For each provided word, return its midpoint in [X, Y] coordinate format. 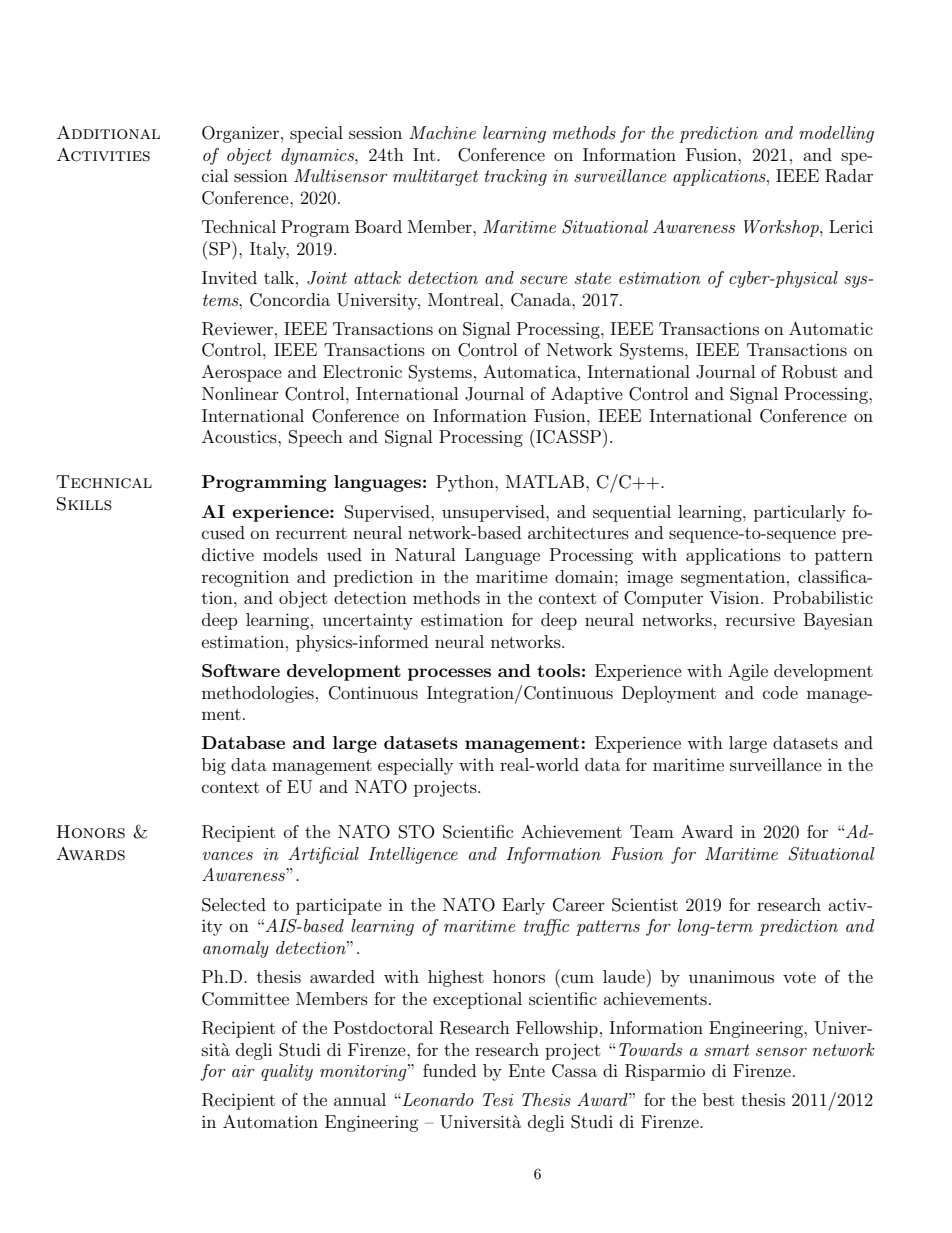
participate [339, 906]
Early [524, 906]
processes [449, 674]
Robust [809, 372]
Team [652, 831]
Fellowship [557, 1029]
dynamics [318, 156]
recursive [760, 619]
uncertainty [368, 621]
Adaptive [587, 395]
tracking [516, 177]
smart [727, 1050]
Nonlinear [240, 393]
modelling [836, 134]
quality [287, 1072]
